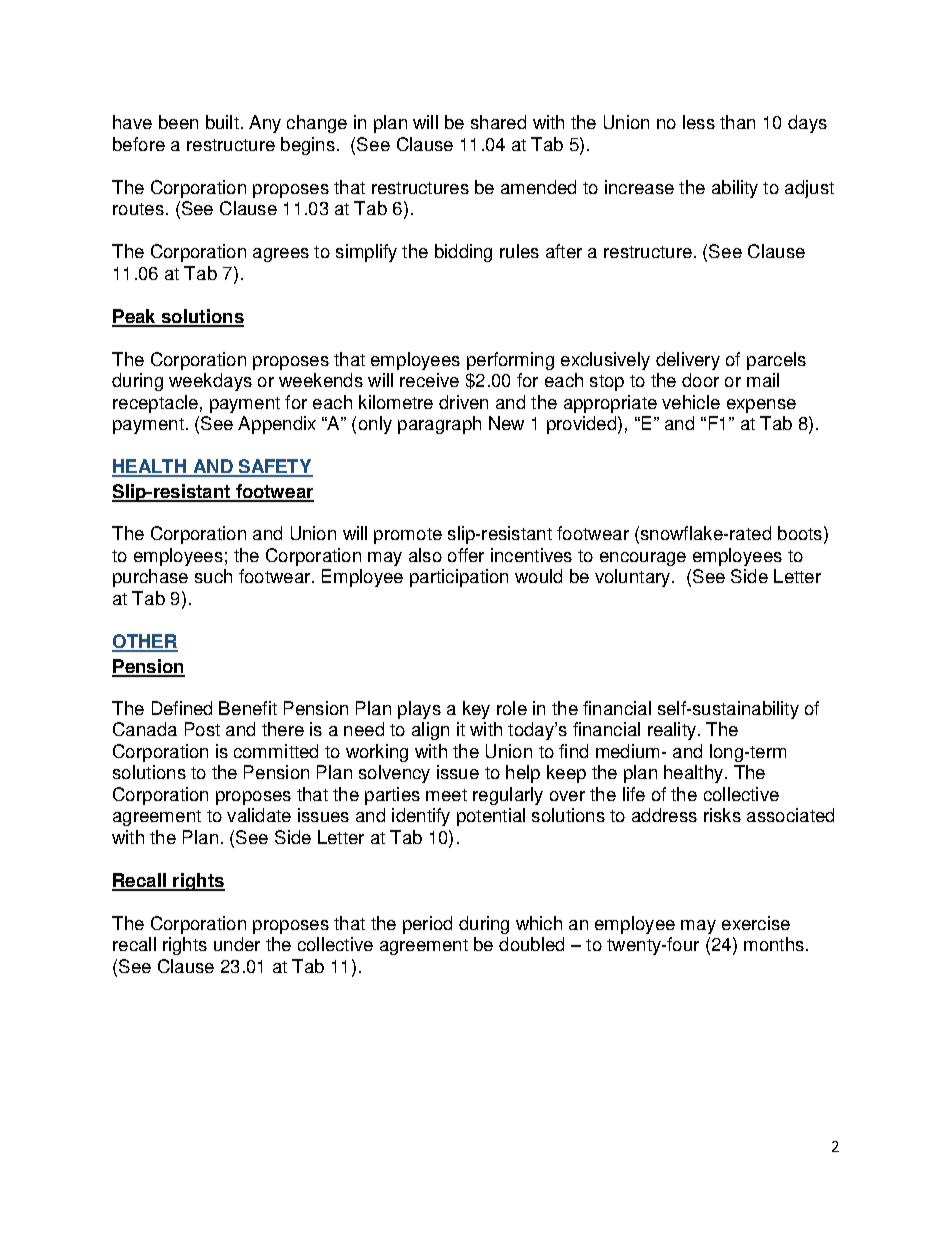  What do you see at coordinates (498, 122) in the screenshot?
I see `shared` at bounding box center [498, 122].
